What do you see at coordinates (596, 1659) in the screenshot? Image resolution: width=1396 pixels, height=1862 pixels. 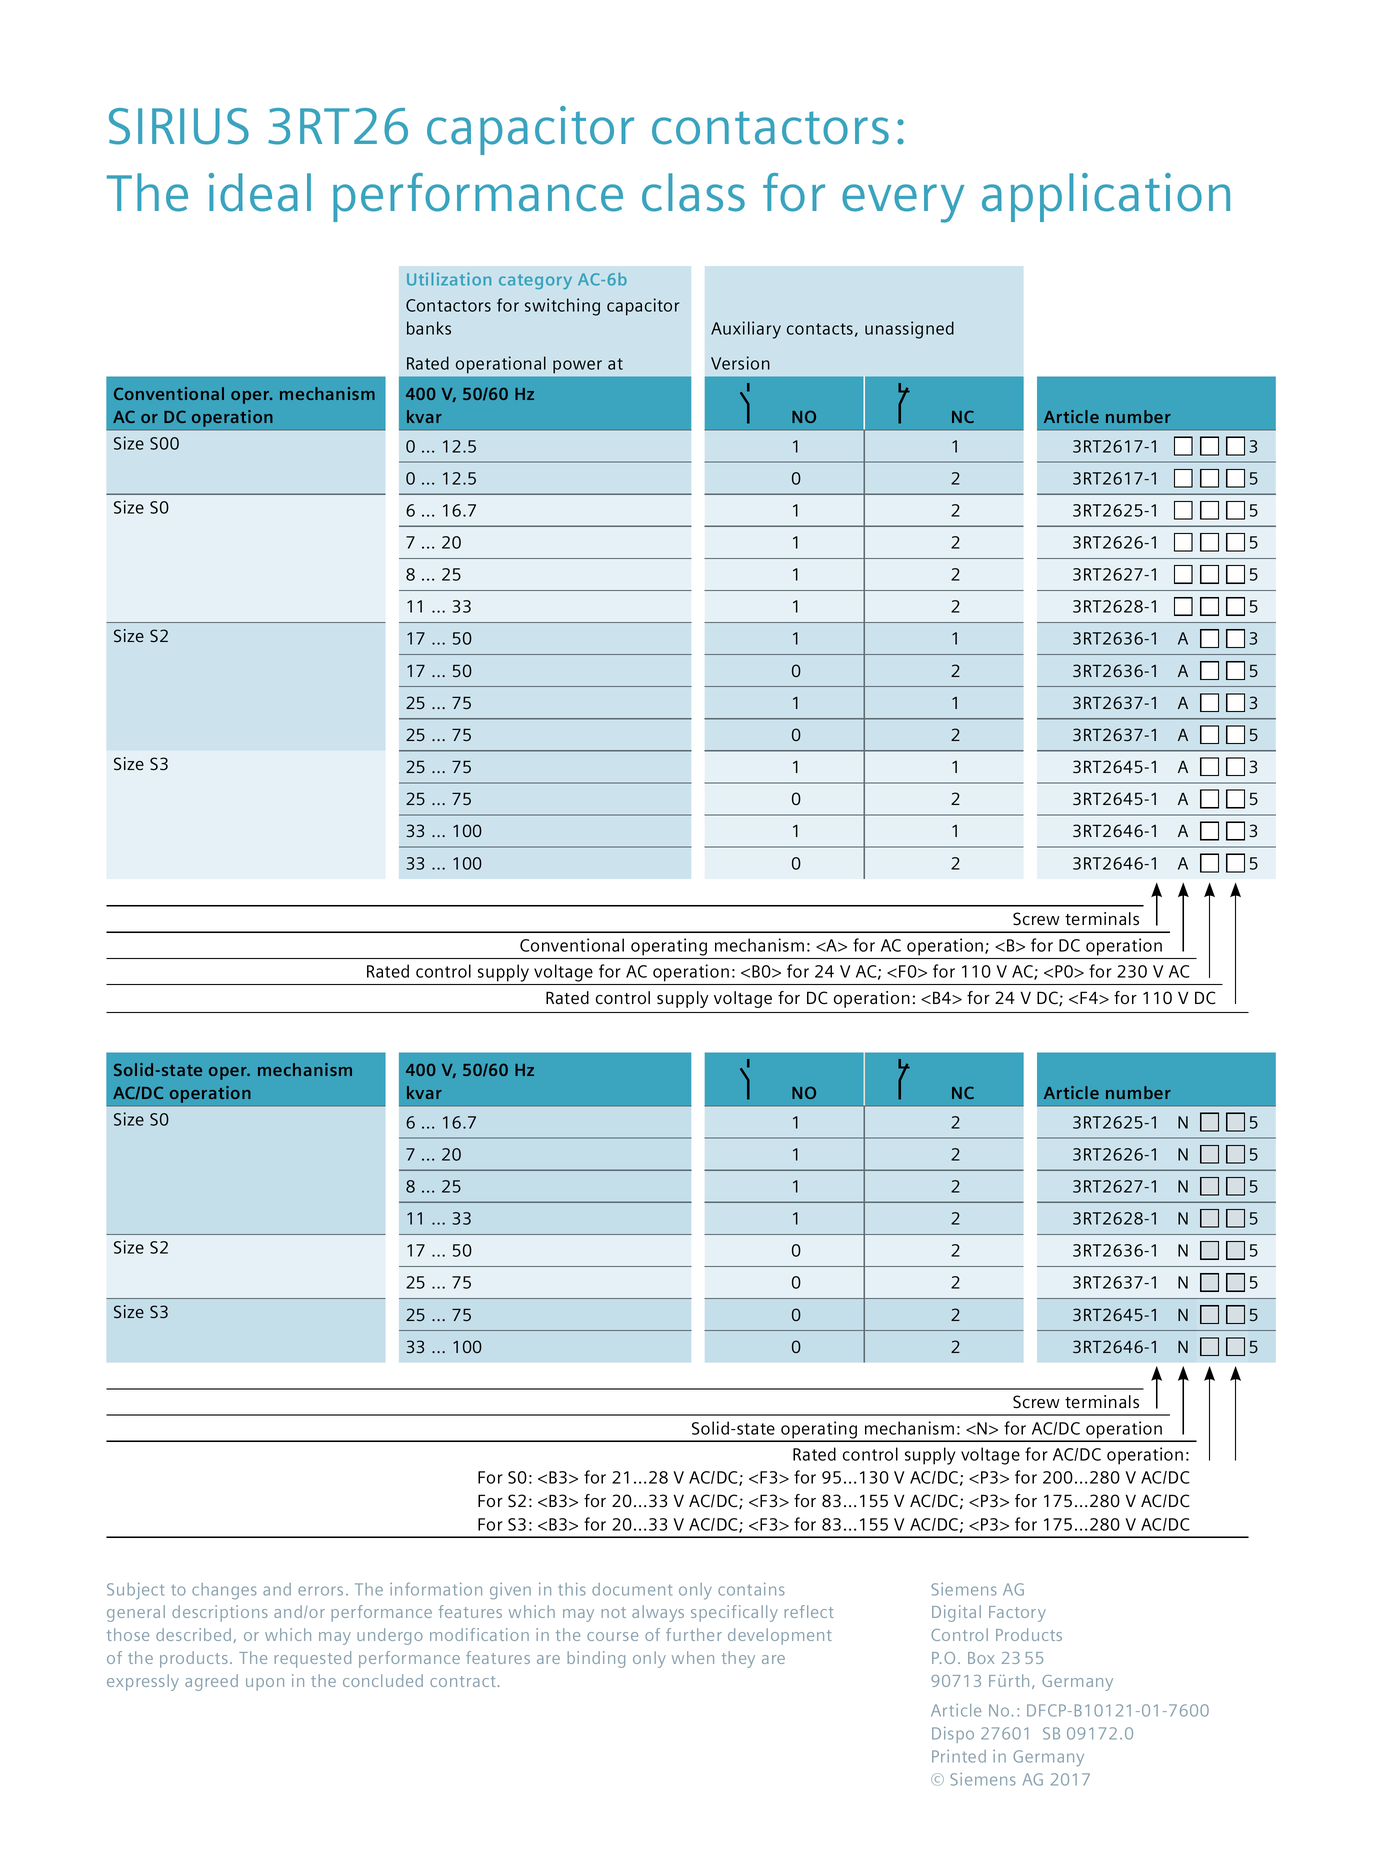 I see `binding` at bounding box center [596, 1659].
